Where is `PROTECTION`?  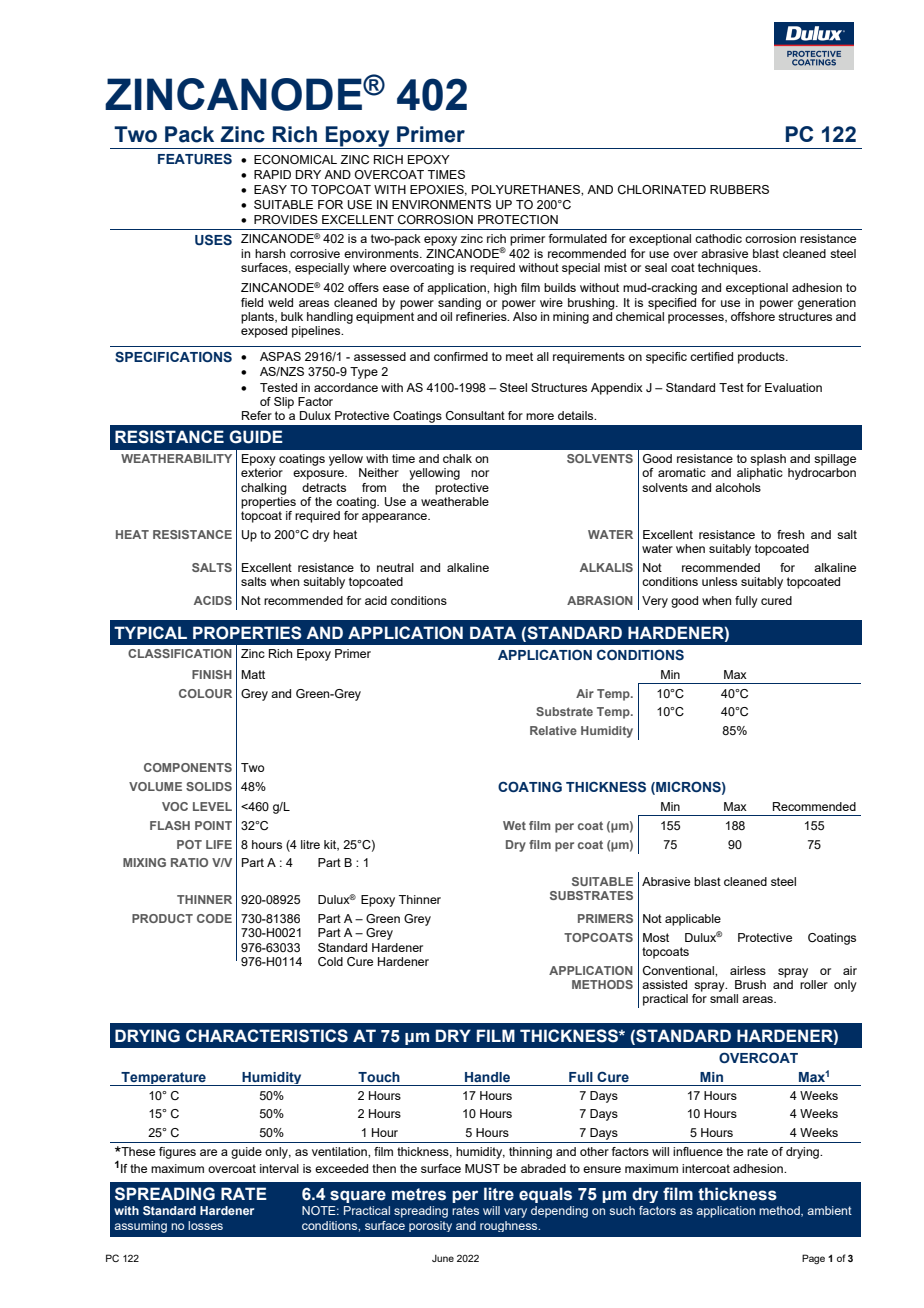 PROTECTION is located at coordinates (518, 219).
